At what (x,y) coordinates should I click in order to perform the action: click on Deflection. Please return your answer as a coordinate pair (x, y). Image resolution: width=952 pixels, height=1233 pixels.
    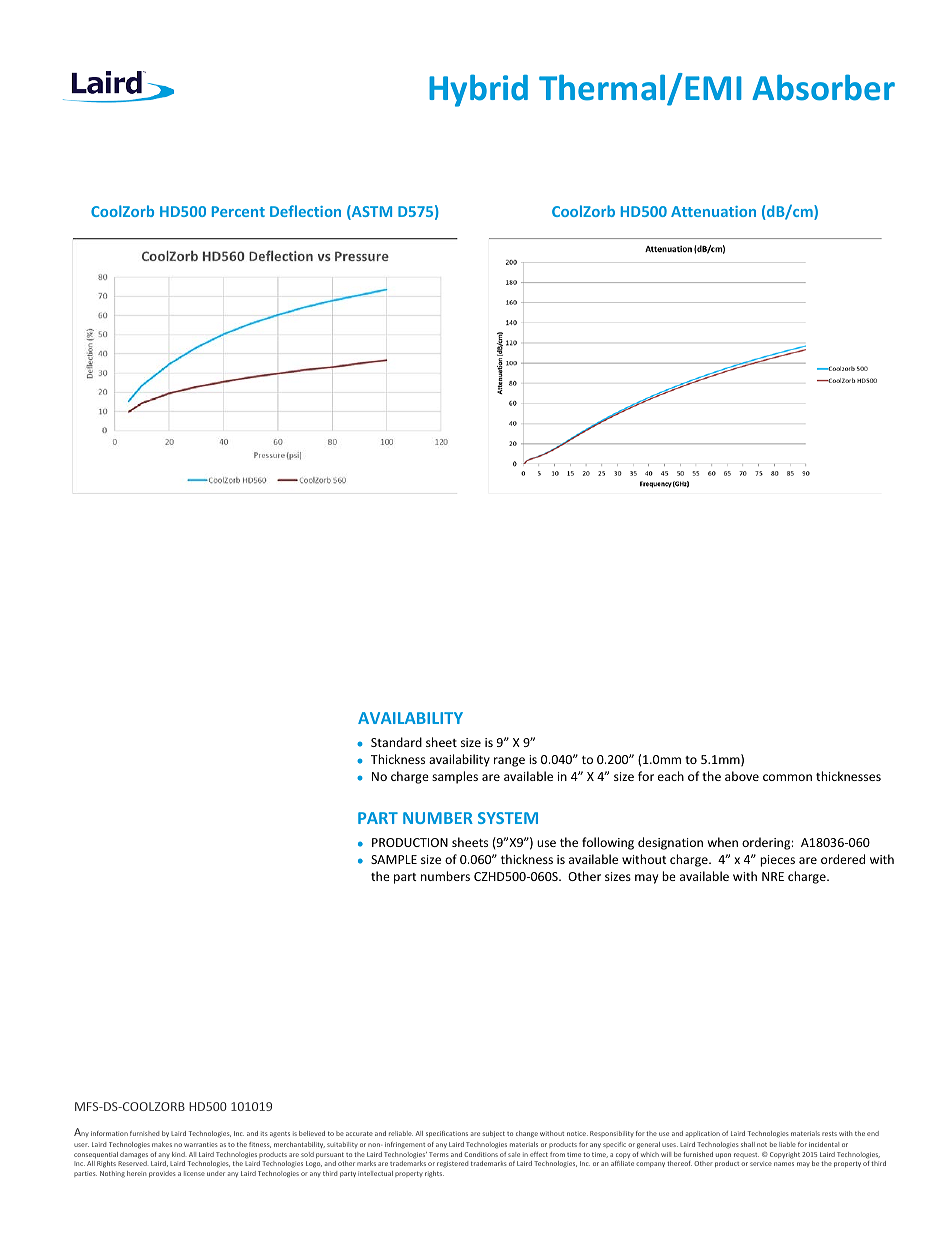
    Looking at the image, I should click on (305, 211).
